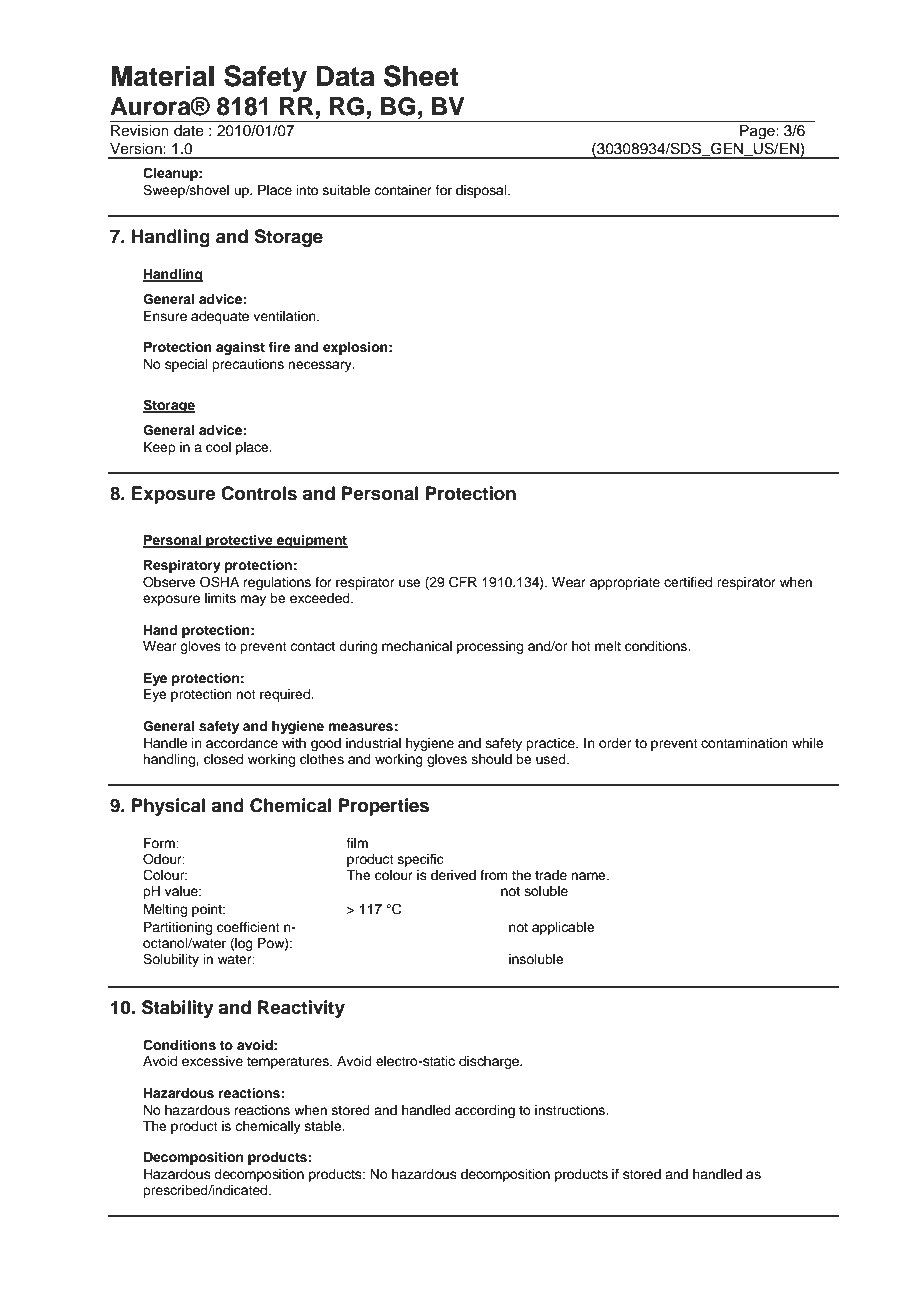 This screenshot has height=1308, width=924. What do you see at coordinates (259, 493) in the screenshot?
I see `Controls` at bounding box center [259, 493].
